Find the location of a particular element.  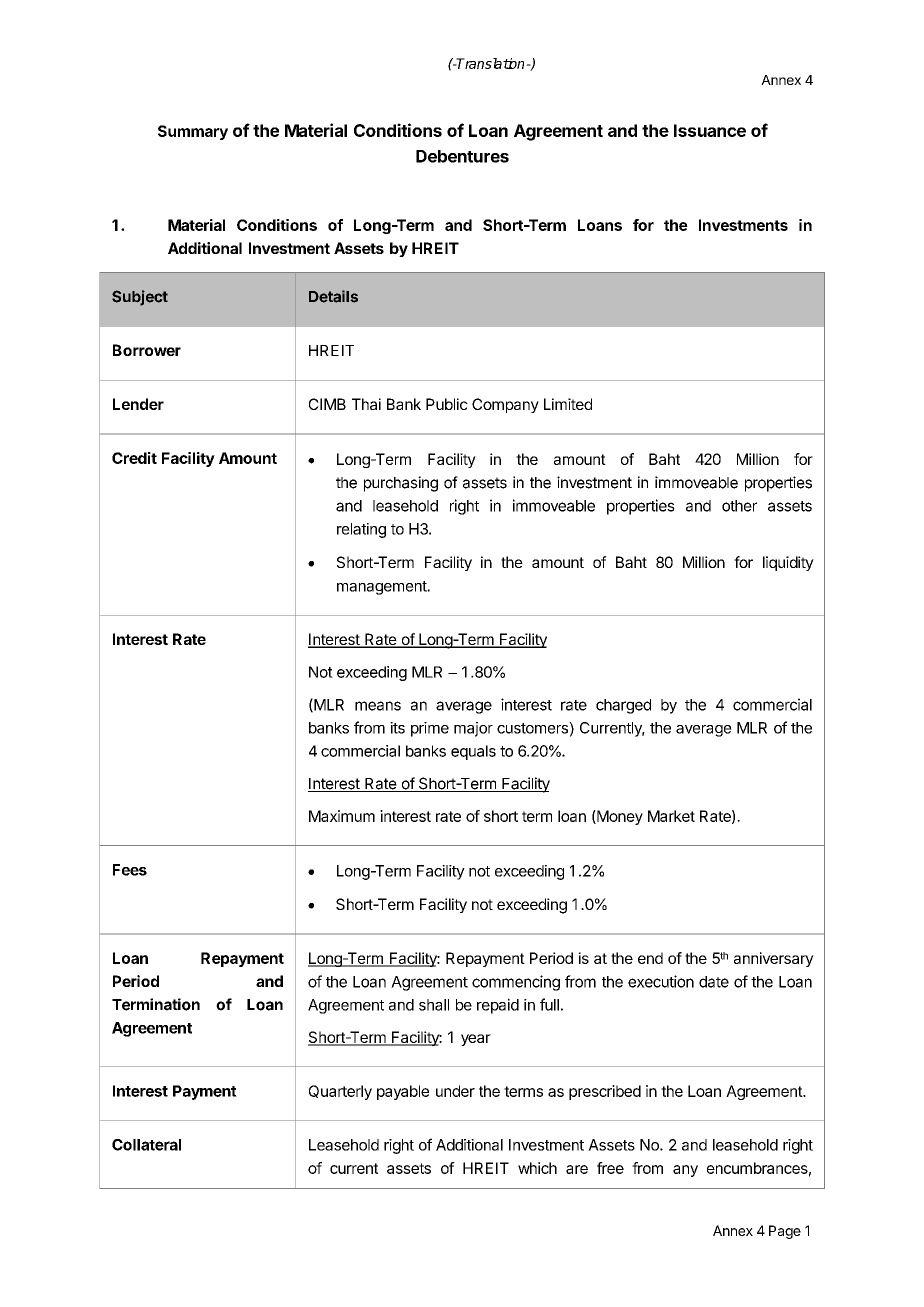

which is located at coordinates (537, 1168).
